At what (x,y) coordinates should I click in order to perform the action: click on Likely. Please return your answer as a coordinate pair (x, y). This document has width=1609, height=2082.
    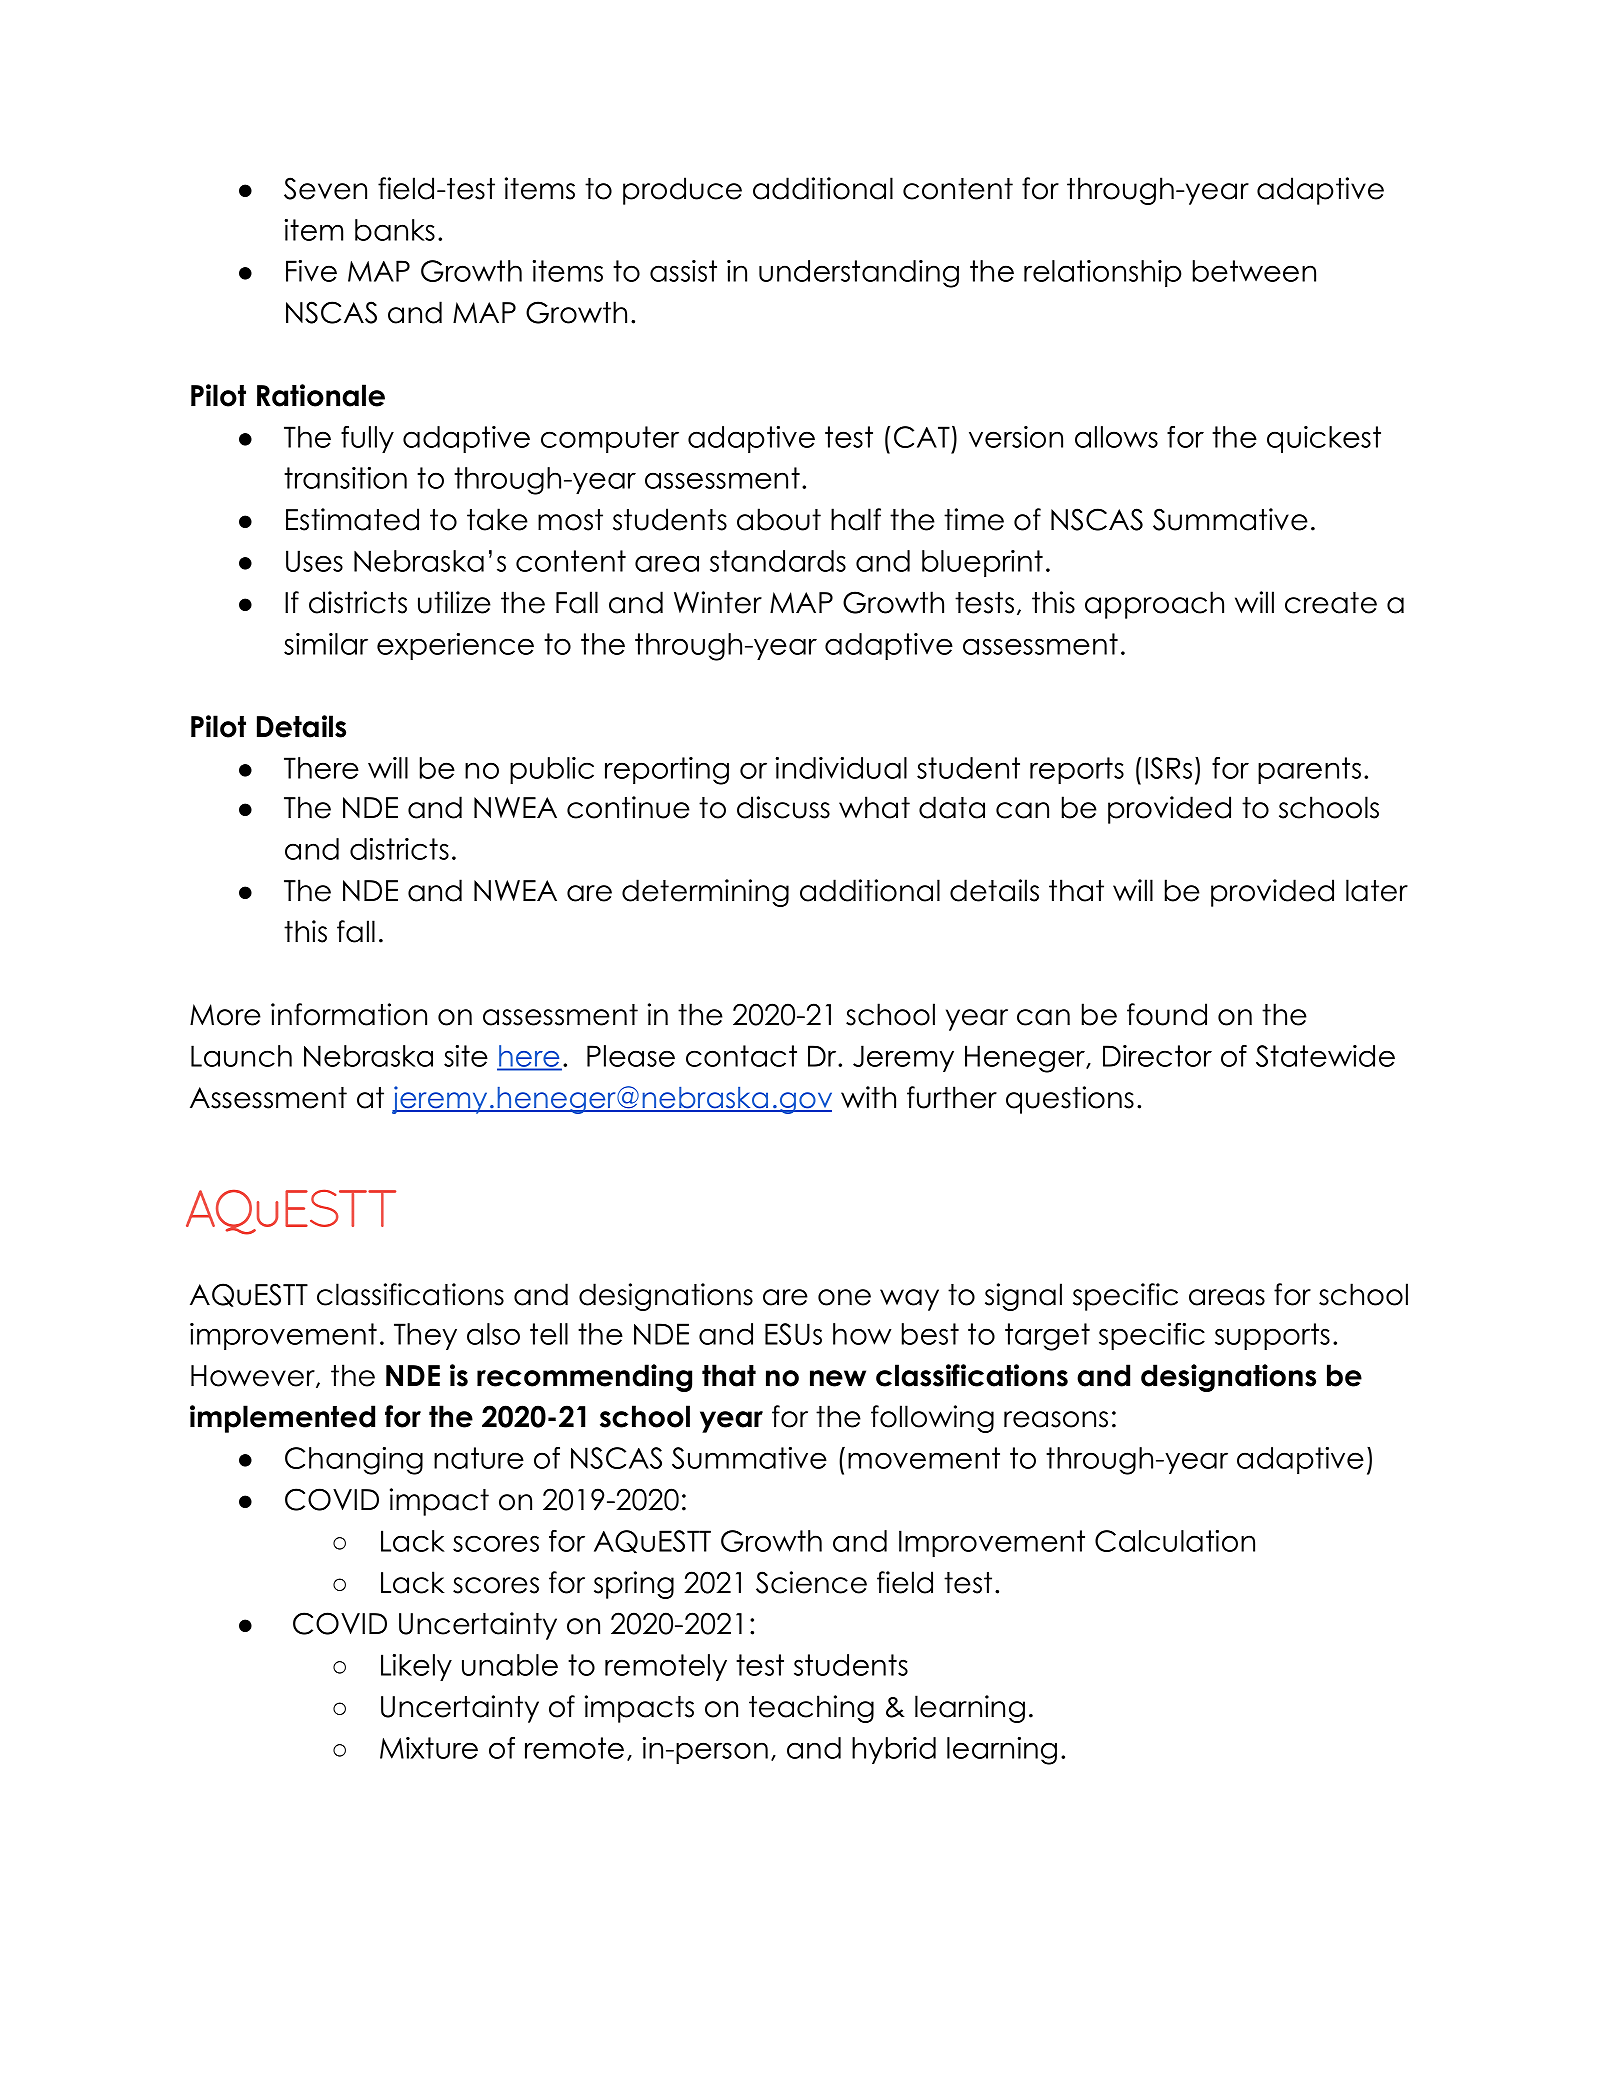
    Looking at the image, I should click on (416, 1667).
